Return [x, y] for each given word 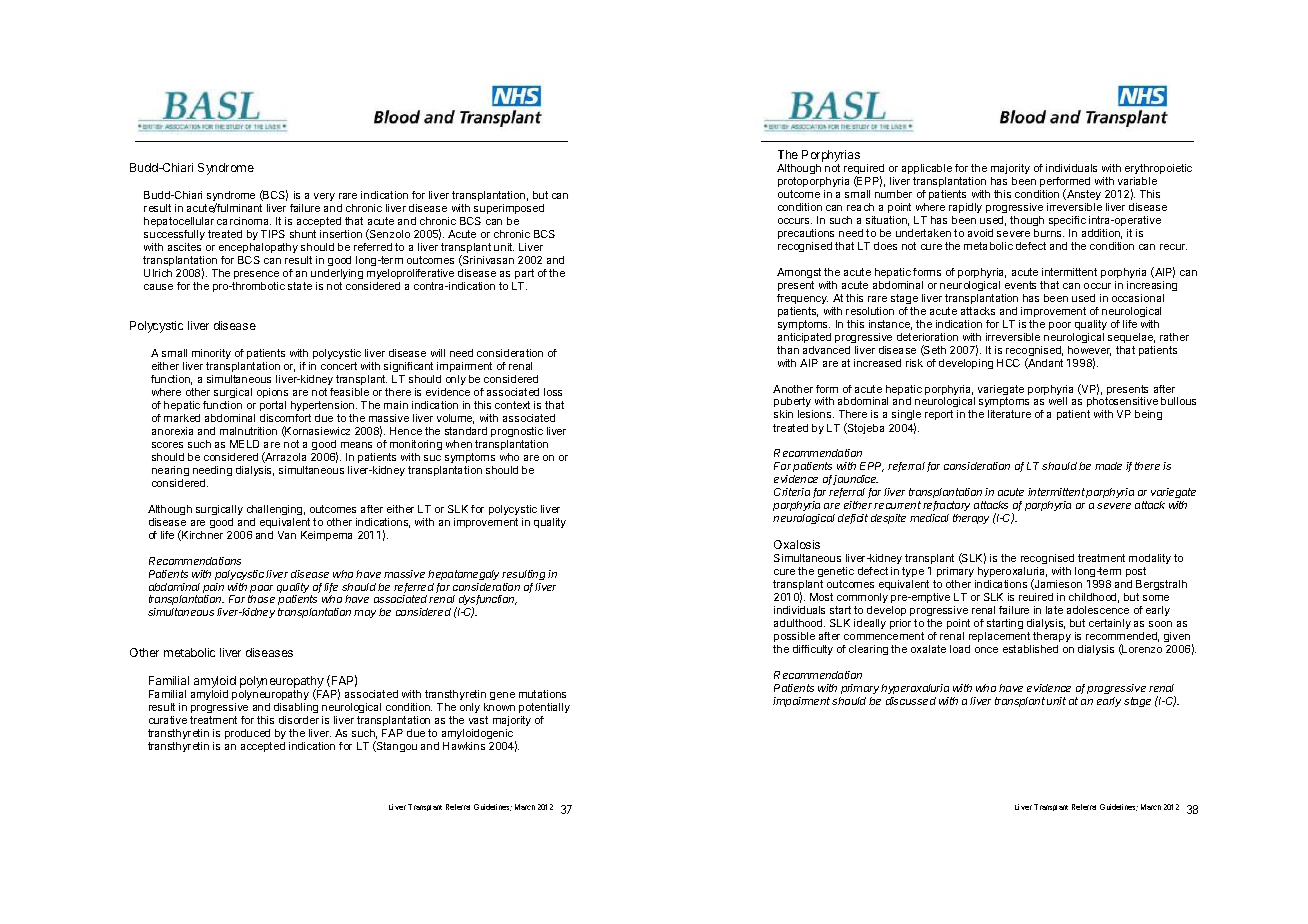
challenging [274, 510]
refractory [946, 506]
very [324, 197]
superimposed [509, 211]
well [1058, 401]
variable [1137, 181]
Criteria [792, 492]
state [300, 286]
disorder [299, 720]
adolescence [1098, 610]
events [1020, 285]
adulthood [799, 623]
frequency [802, 299]
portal [273, 406]
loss [553, 392]
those [261, 599]
